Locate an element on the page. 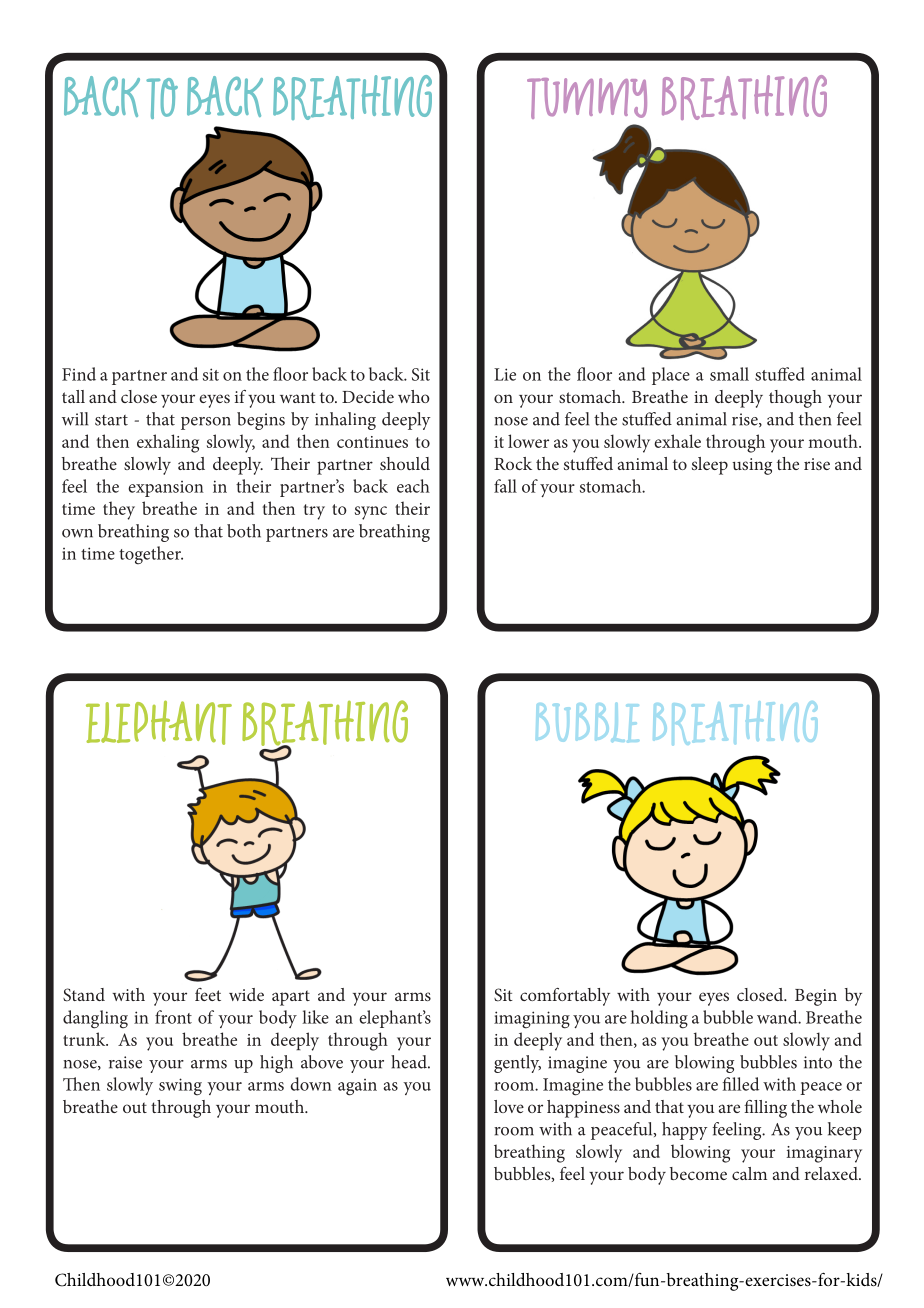 Image resolution: width=924 pixels, height=1308 pixels. love is located at coordinates (509, 1106).
